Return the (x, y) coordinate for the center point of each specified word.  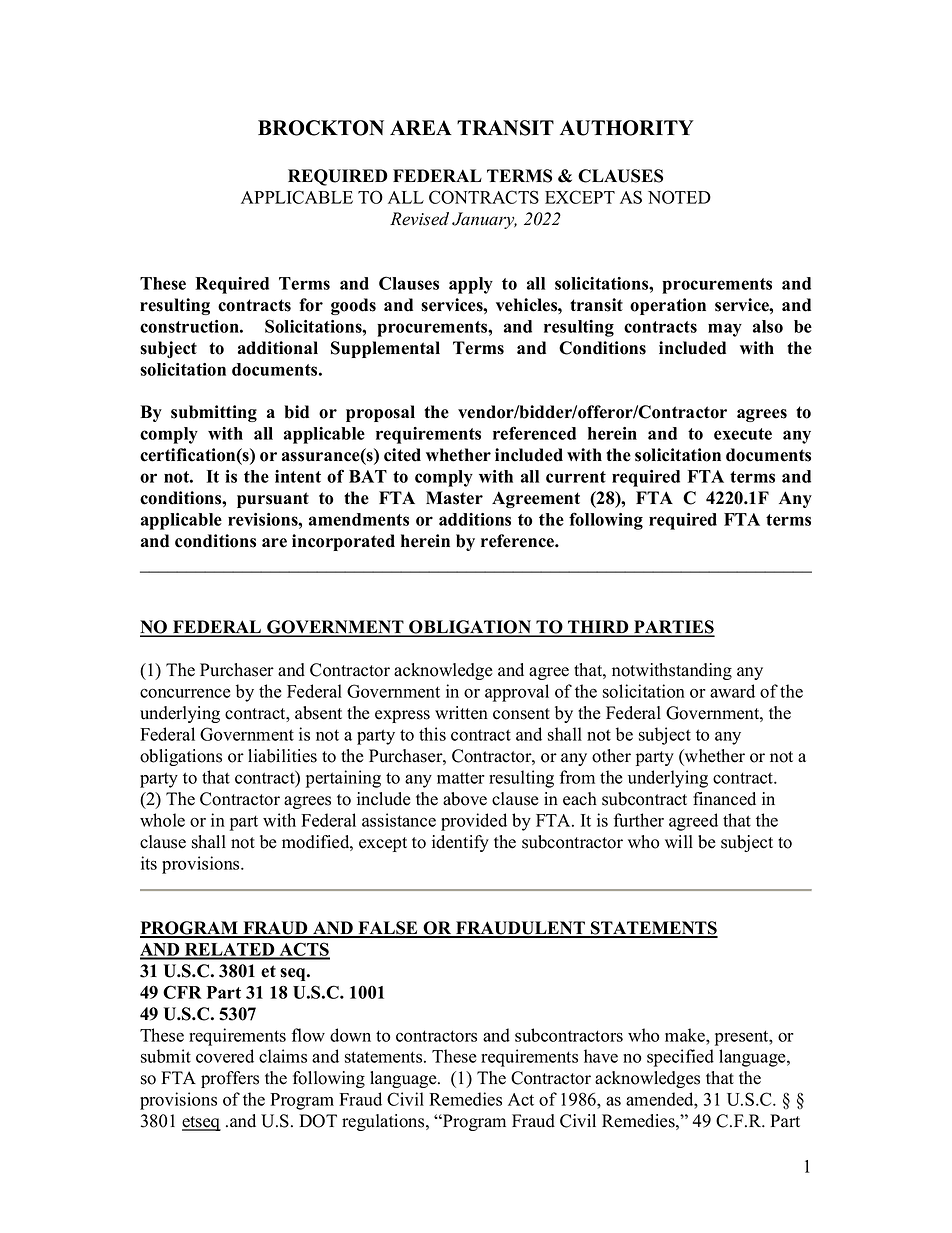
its (149, 863)
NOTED (679, 197)
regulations (384, 1122)
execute (743, 434)
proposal (380, 413)
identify (460, 843)
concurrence (185, 693)
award (732, 691)
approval (517, 693)
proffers (230, 1079)
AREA (421, 127)
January (484, 220)
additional (278, 348)
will (679, 841)
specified (680, 1058)
